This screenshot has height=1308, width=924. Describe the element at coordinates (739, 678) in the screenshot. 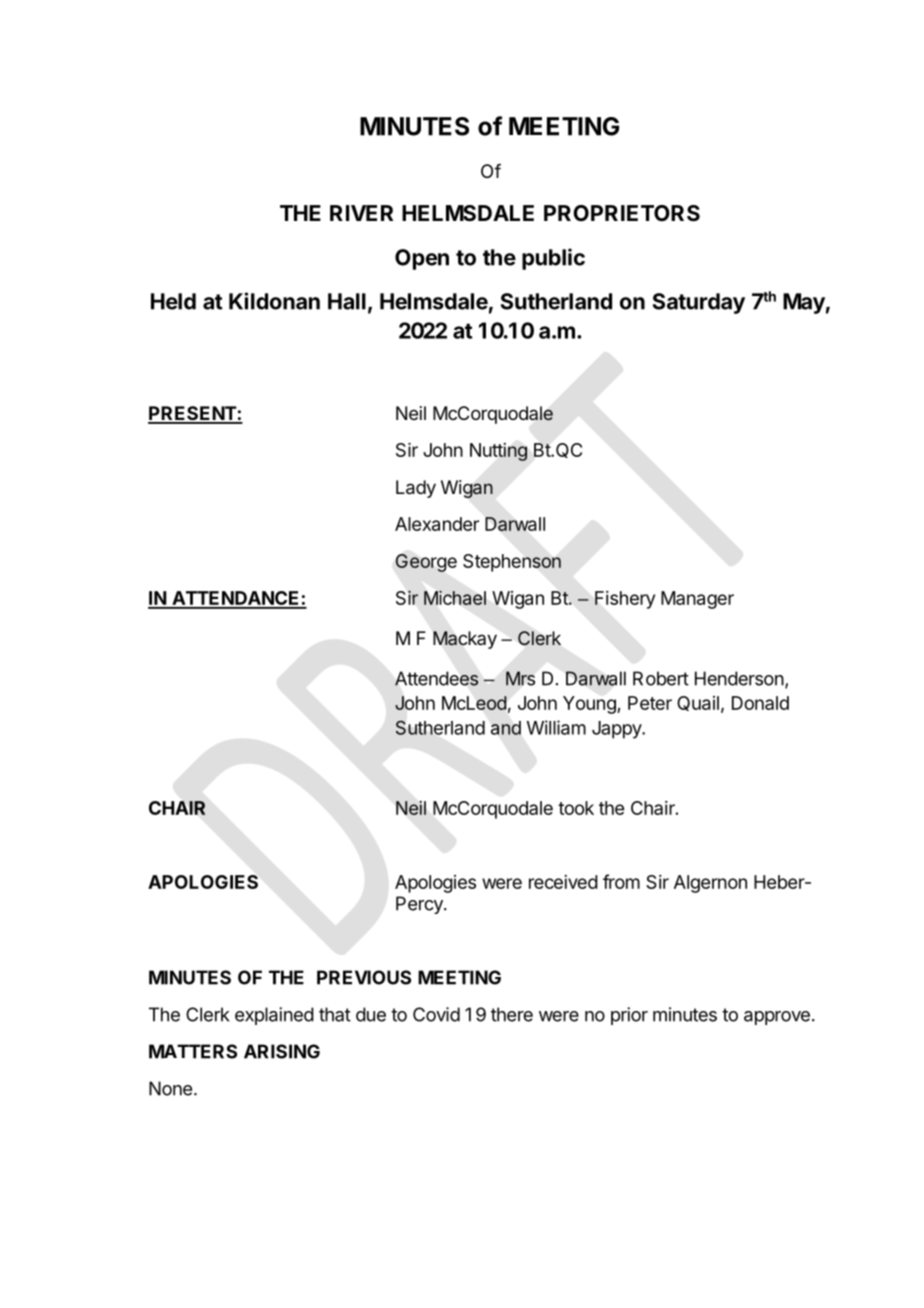

I see `Henderson` at that location.
